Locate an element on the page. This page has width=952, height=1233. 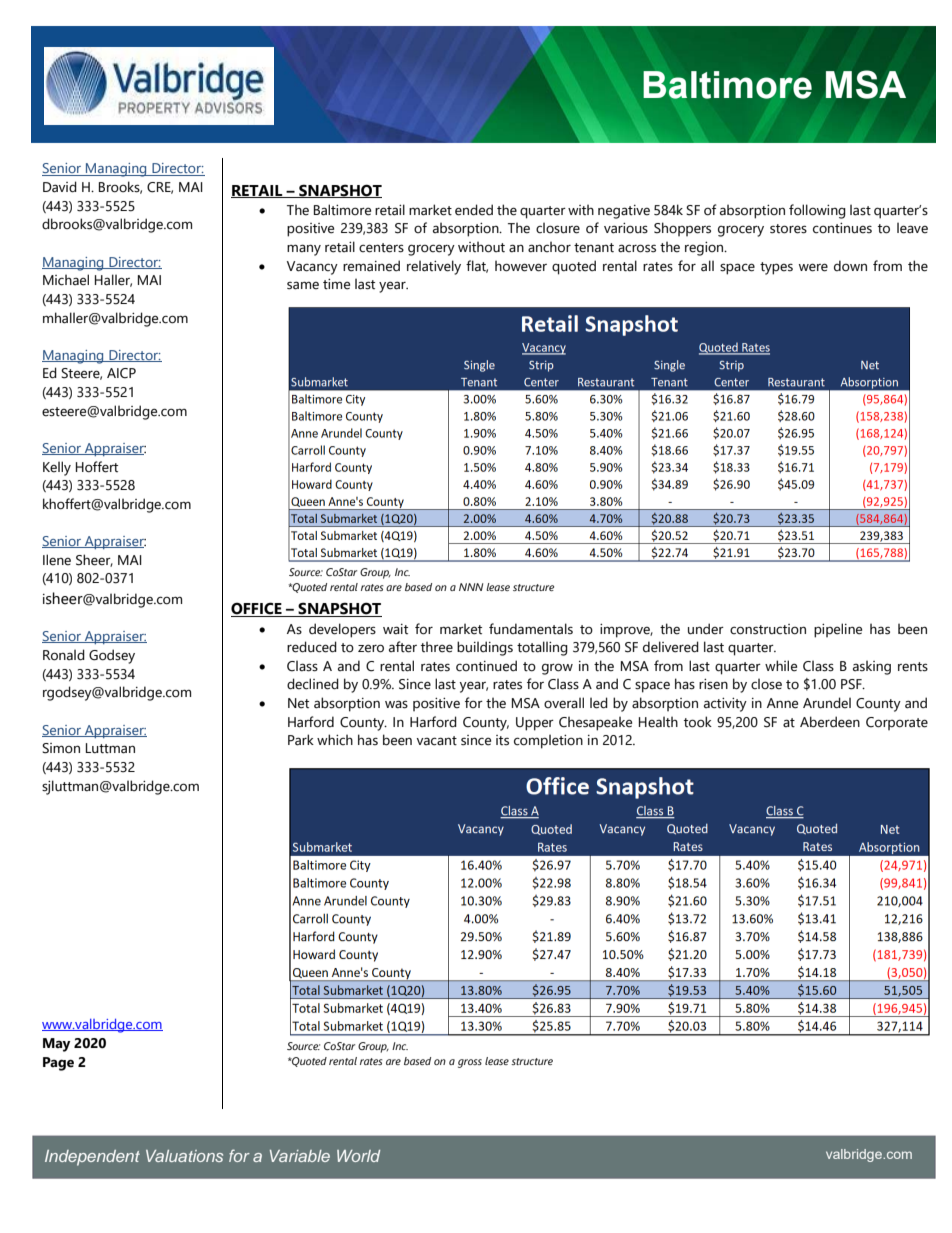
Variable is located at coordinates (300, 1156).
